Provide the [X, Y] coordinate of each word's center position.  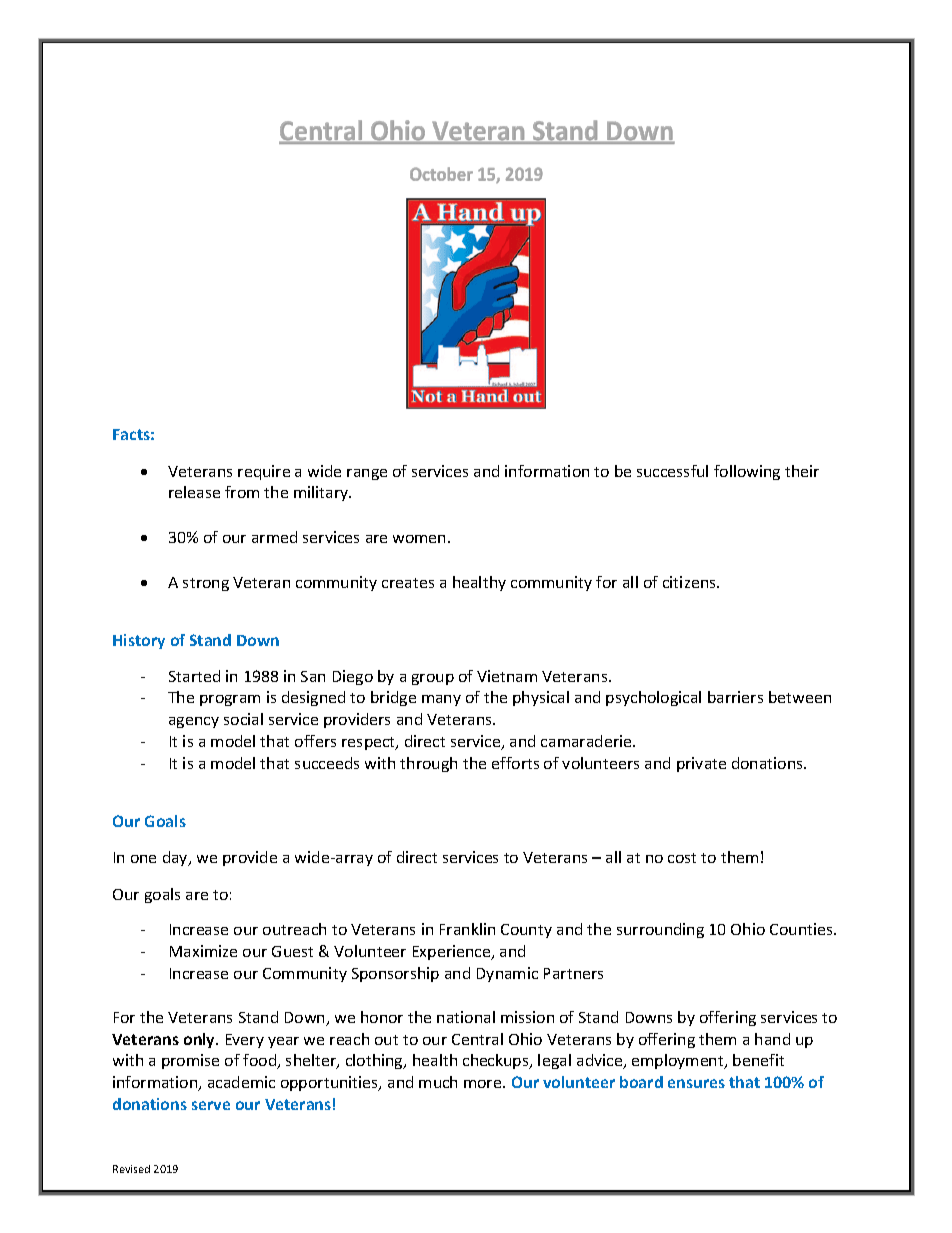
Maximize [203, 951]
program [230, 700]
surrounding [660, 930]
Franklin [467, 929]
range [367, 474]
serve [211, 1105]
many [441, 700]
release [194, 492]
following [747, 472]
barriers [735, 697]
